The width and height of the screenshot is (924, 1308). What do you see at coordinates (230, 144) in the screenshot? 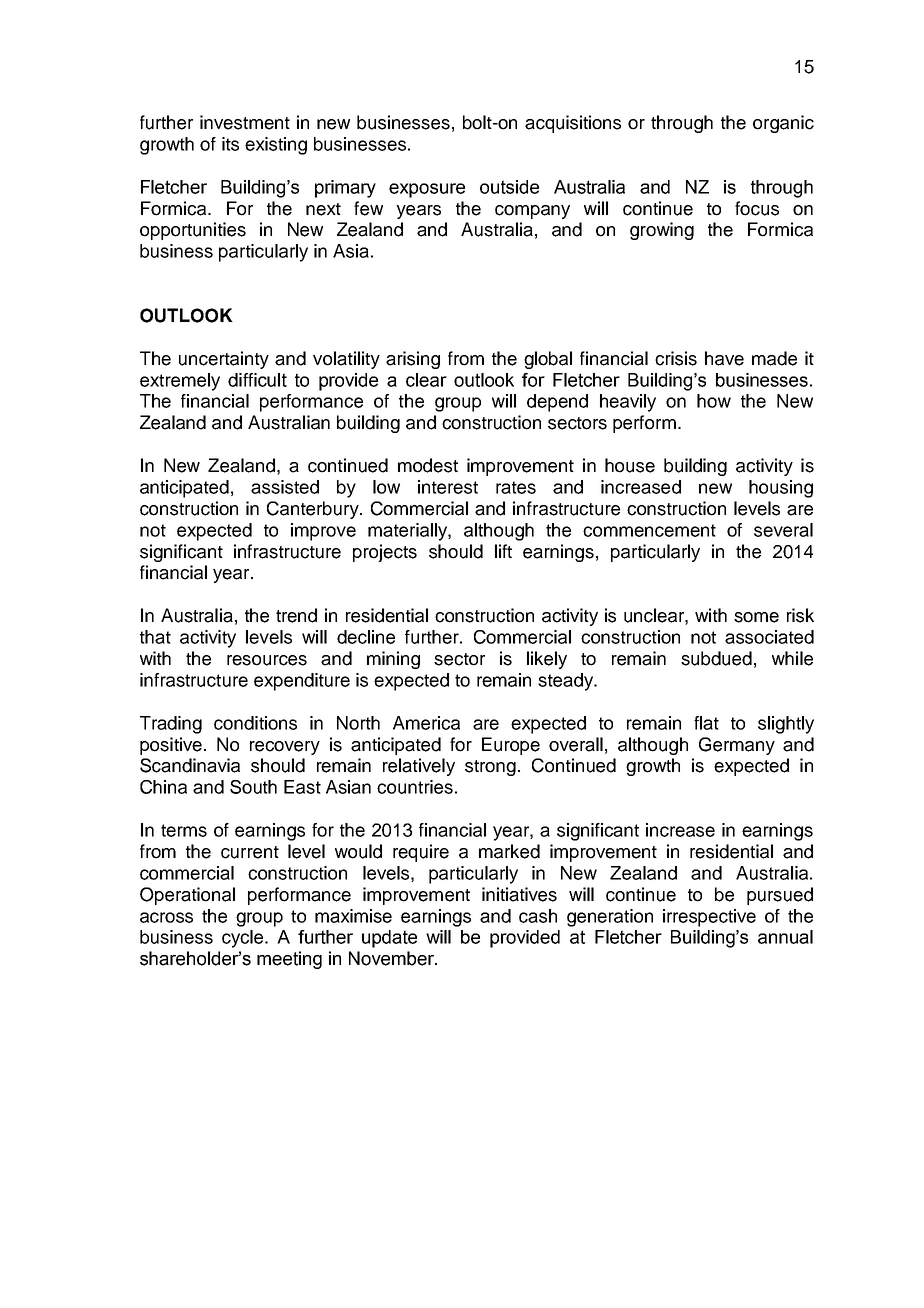
I see `its` at bounding box center [230, 144].
